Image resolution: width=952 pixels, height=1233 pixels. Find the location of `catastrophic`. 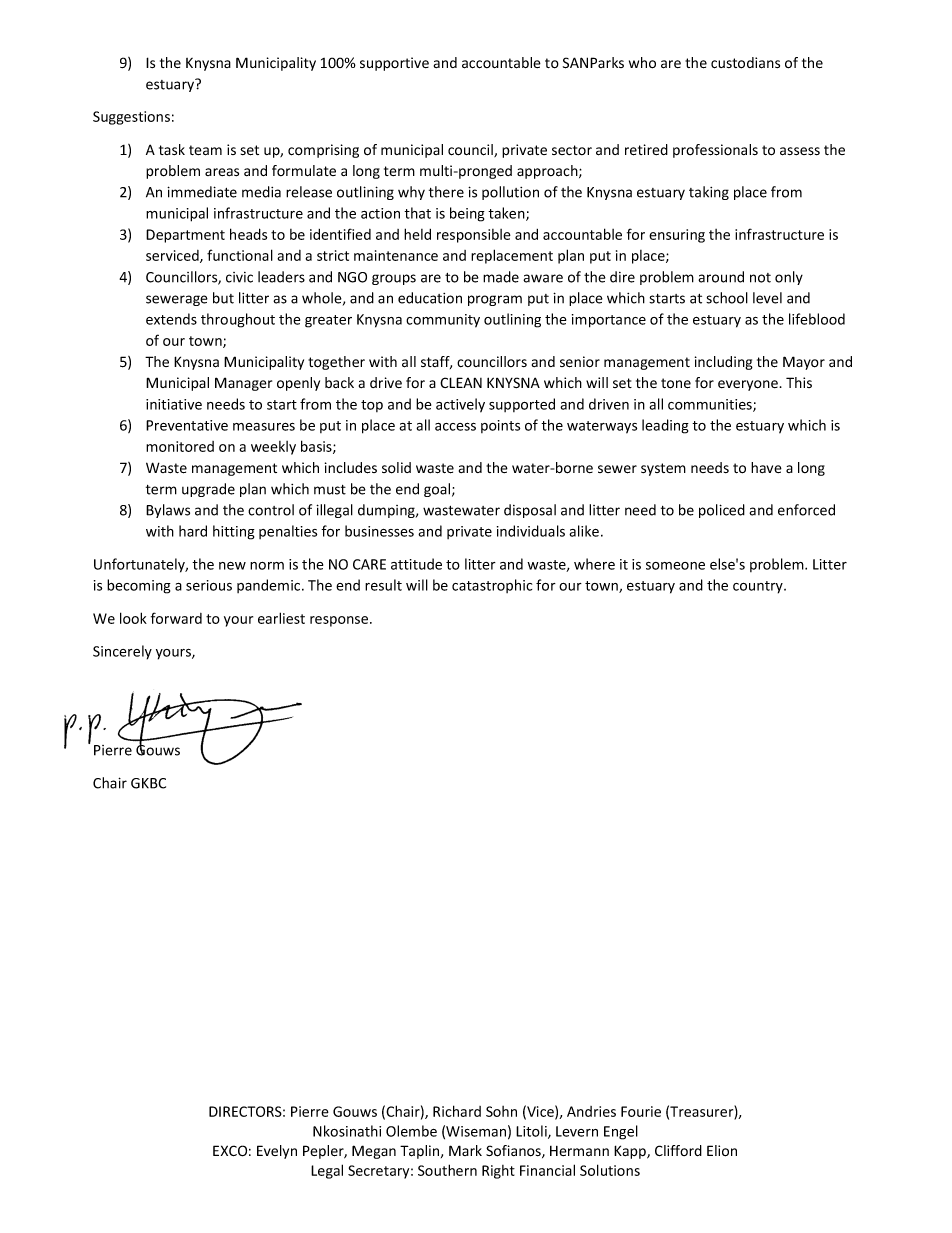

catastrophic is located at coordinates (492, 586).
